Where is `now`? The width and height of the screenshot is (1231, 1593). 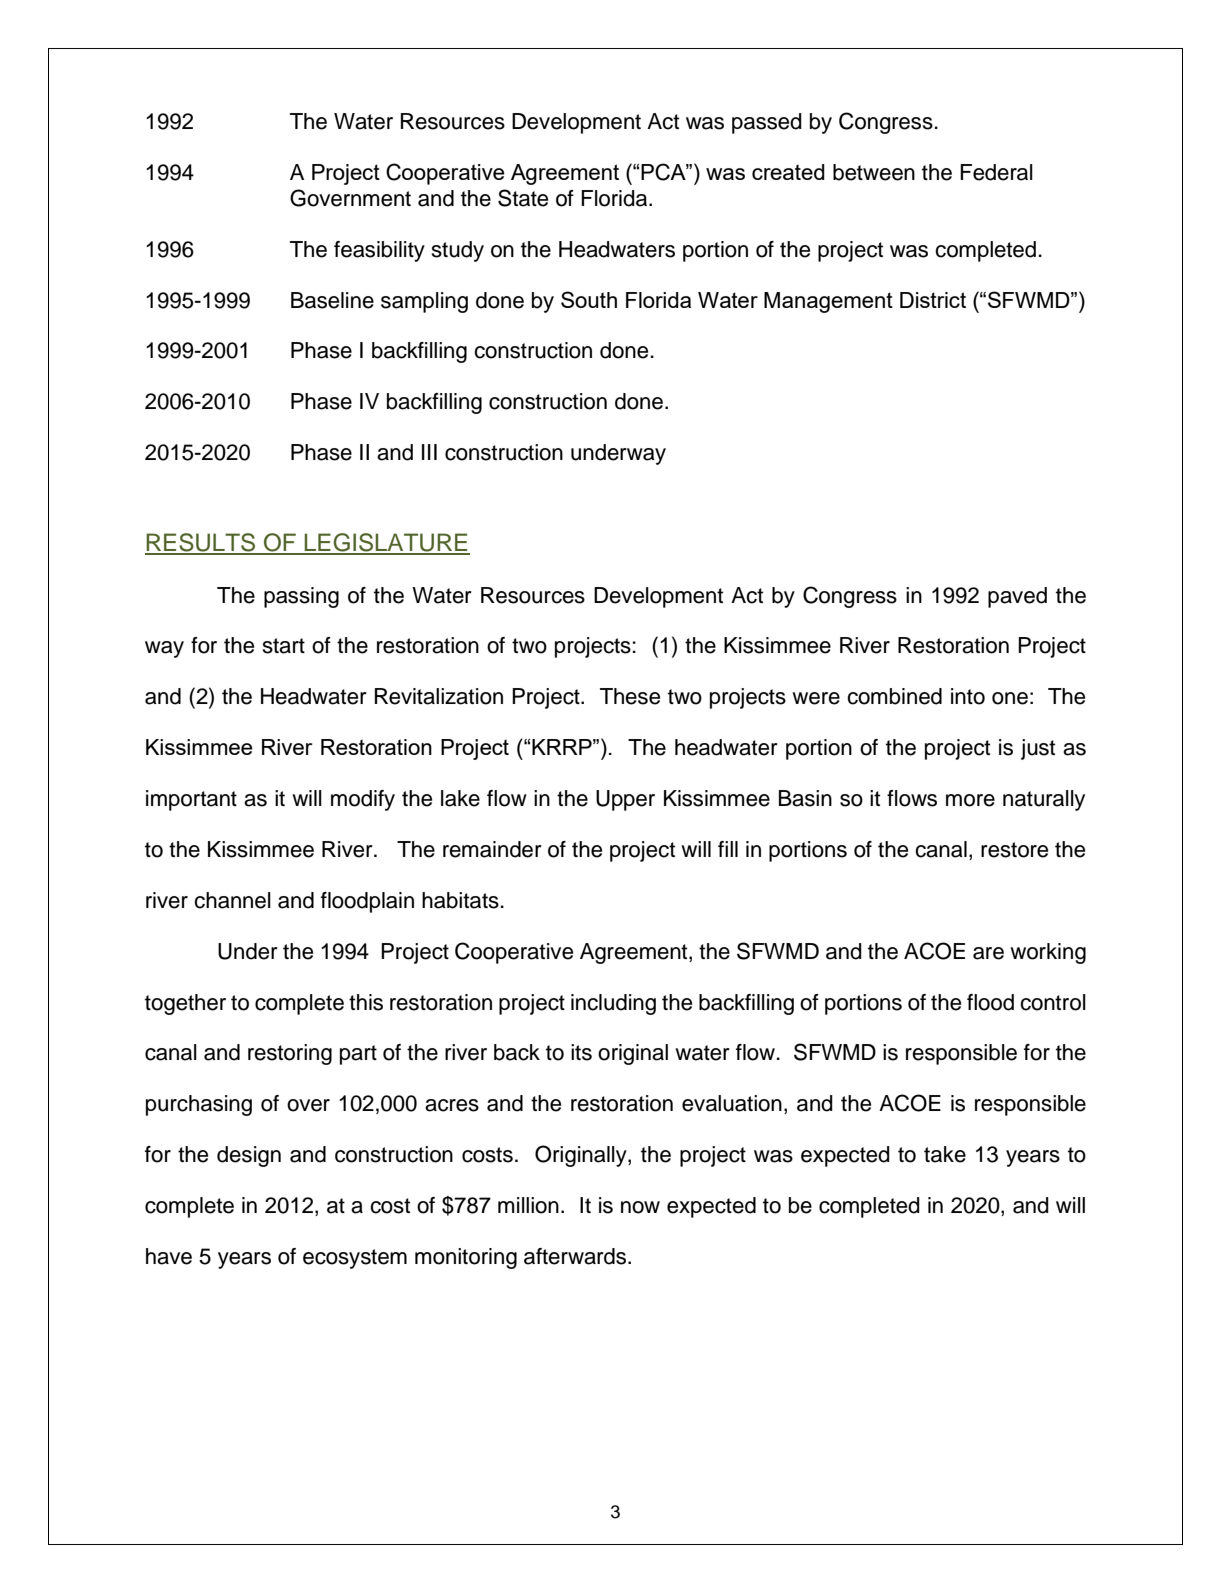 now is located at coordinates (640, 1207).
